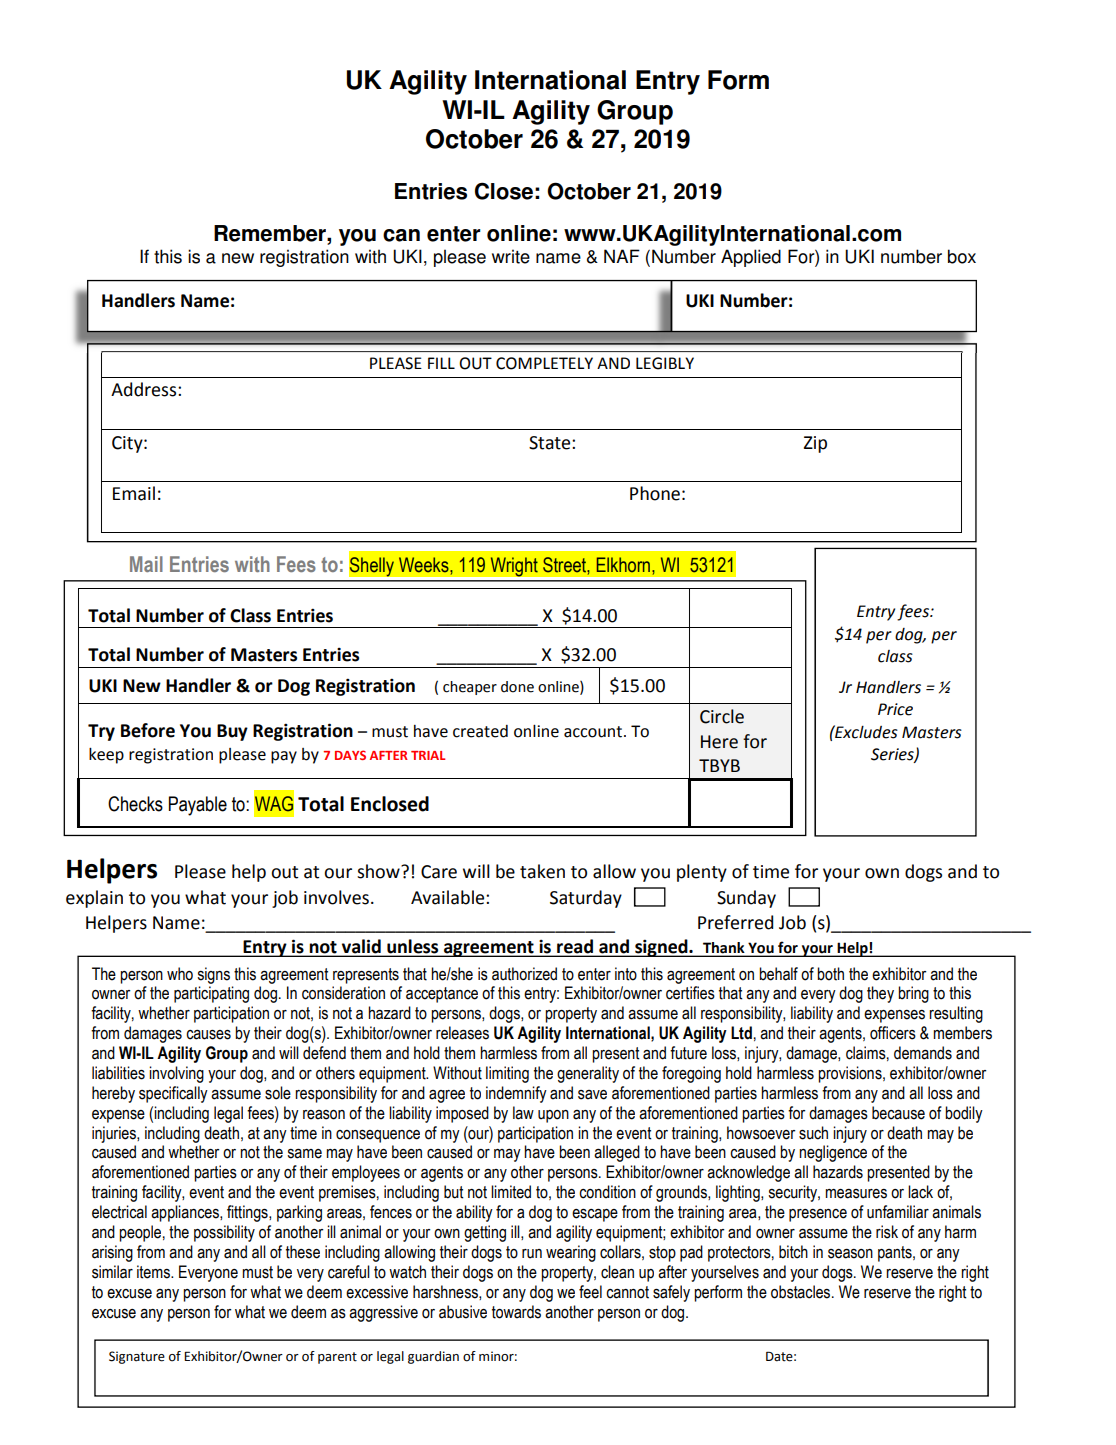 Image resolution: width=1116 pixels, height=1445 pixels. What do you see at coordinates (802, 1292) in the page?
I see `obstacles` at bounding box center [802, 1292].
